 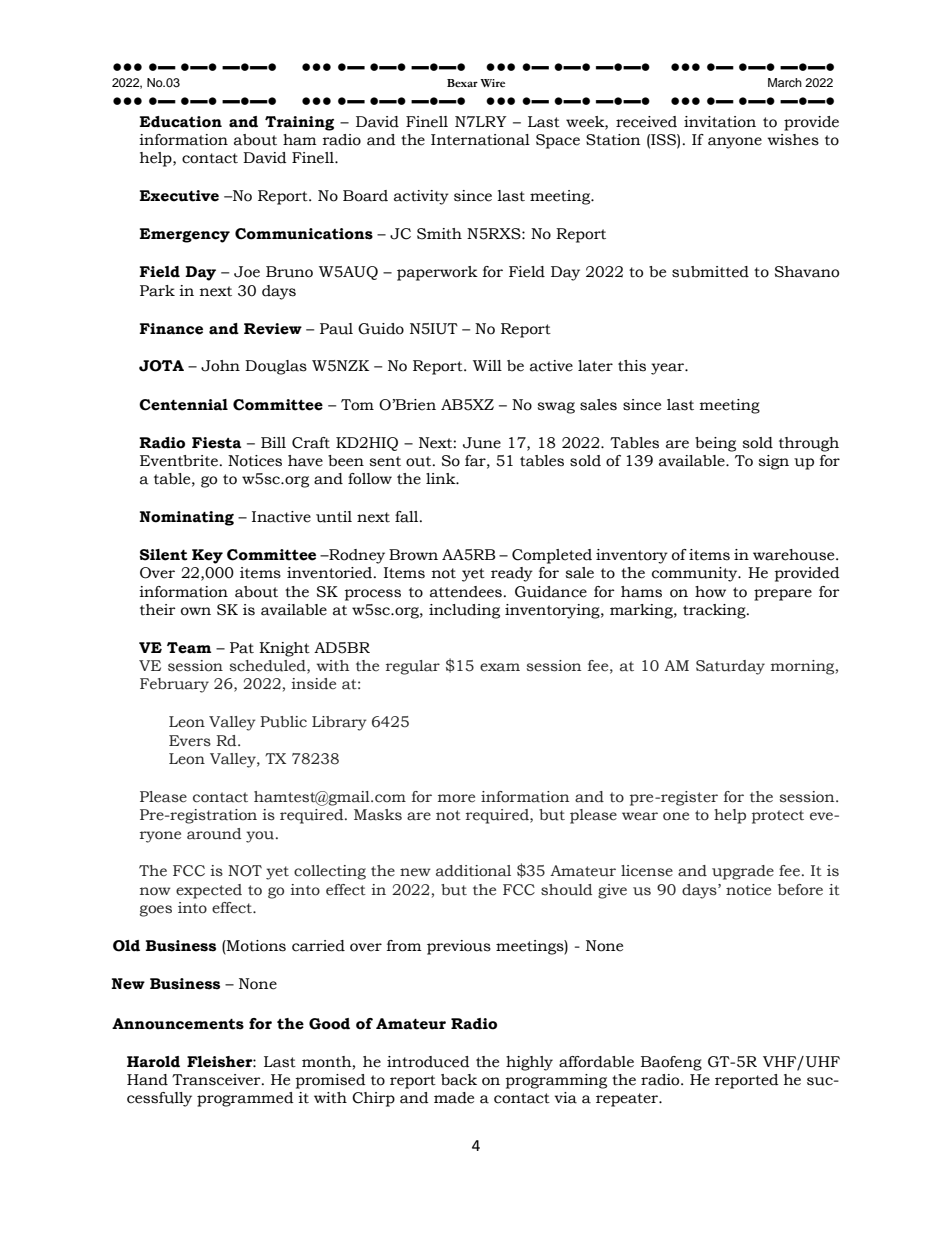 What do you see at coordinates (456, 798) in the document?
I see `more` at bounding box center [456, 798].
